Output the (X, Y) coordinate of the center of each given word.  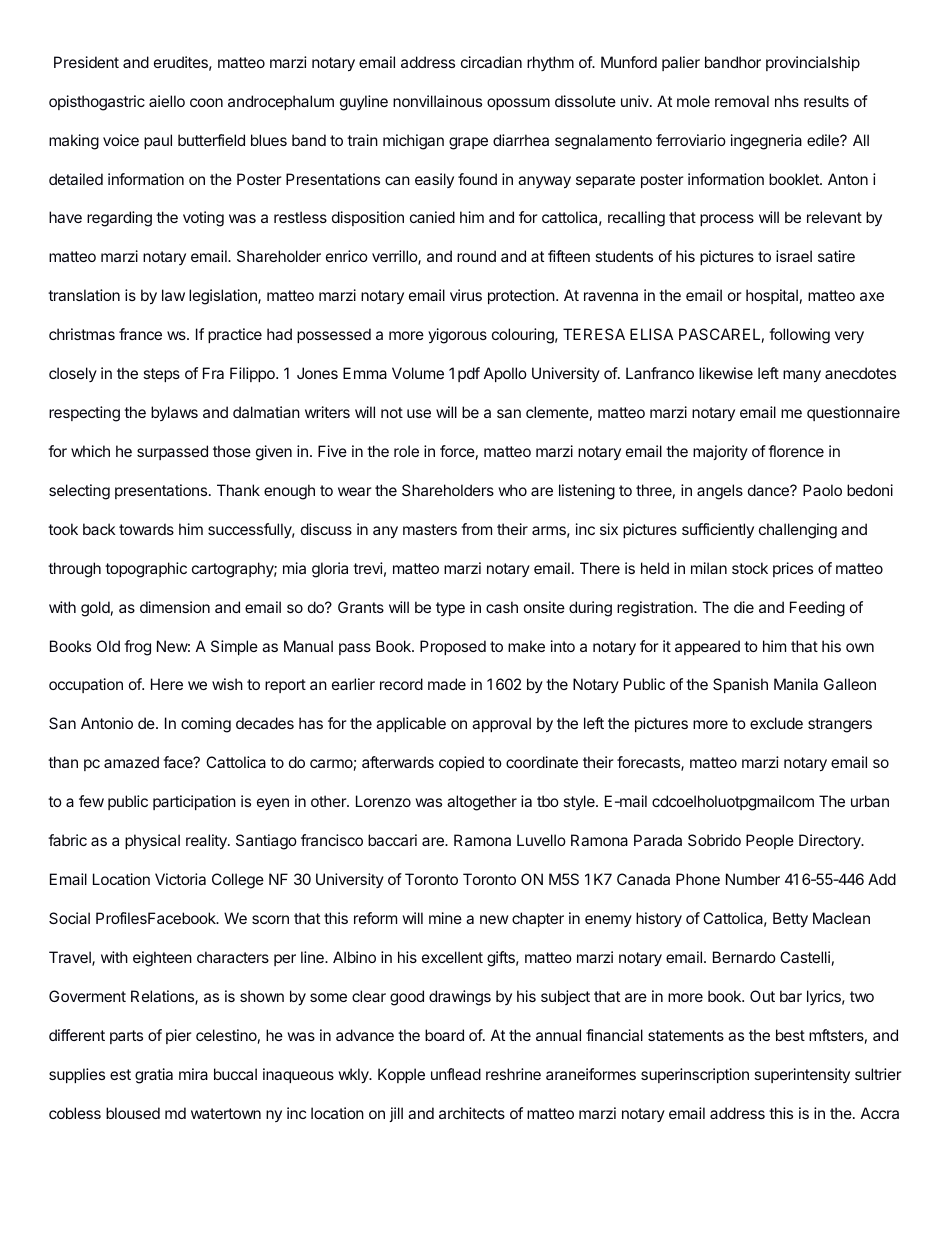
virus (466, 295)
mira (193, 1074)
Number (753, 879)
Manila (796, 684)
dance (769, 490)
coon (206, 102)
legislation (224, 297)
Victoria (180, 879)
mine (445, 918)
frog (137, 648)
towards (146, 529)
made (447, 684)
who (512, 490)
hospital (772, 296)
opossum (518, 104)
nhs (787, 101)
